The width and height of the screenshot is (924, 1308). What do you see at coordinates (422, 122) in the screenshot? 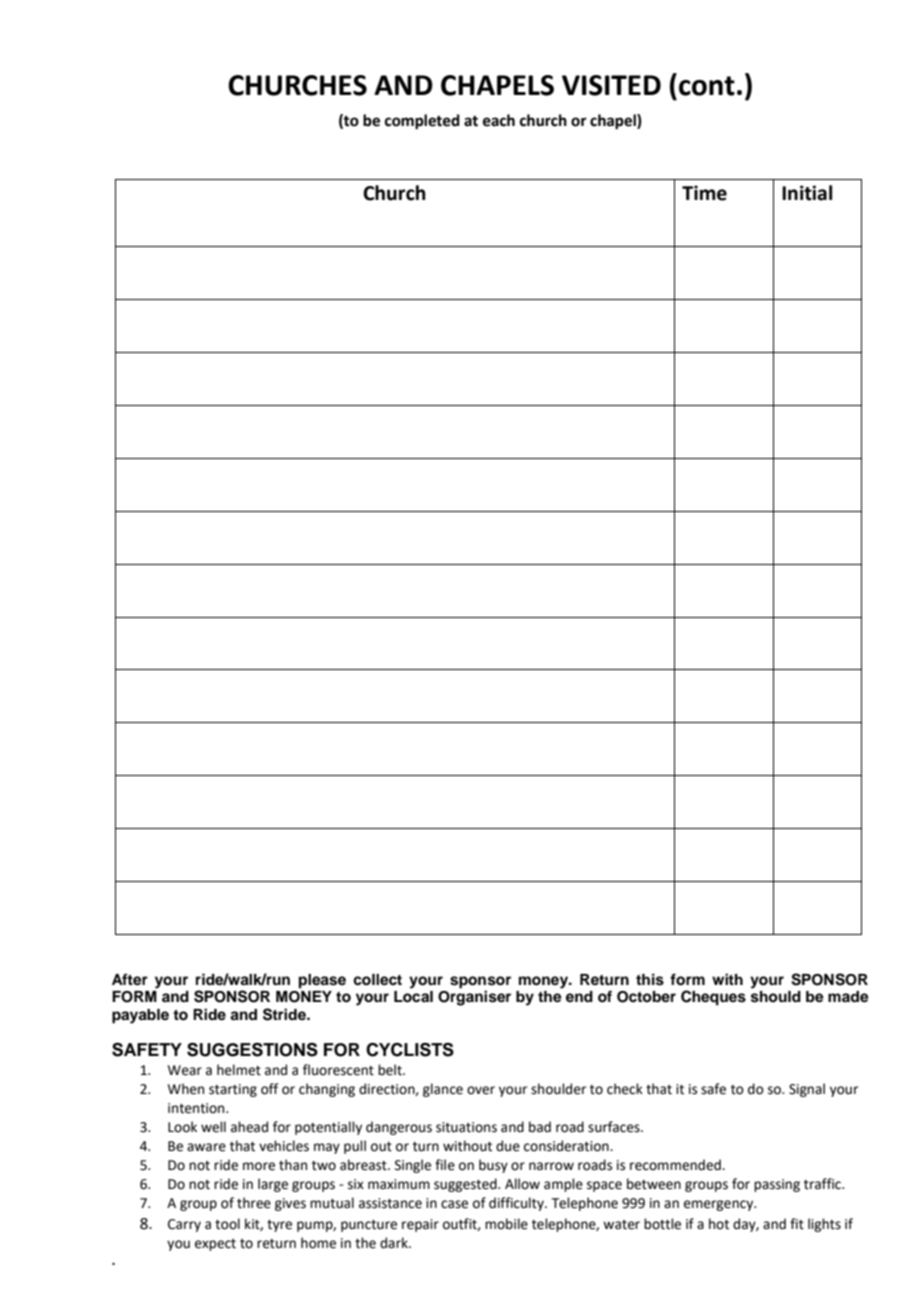
I see `completed` at bounding box center [422, 122].
